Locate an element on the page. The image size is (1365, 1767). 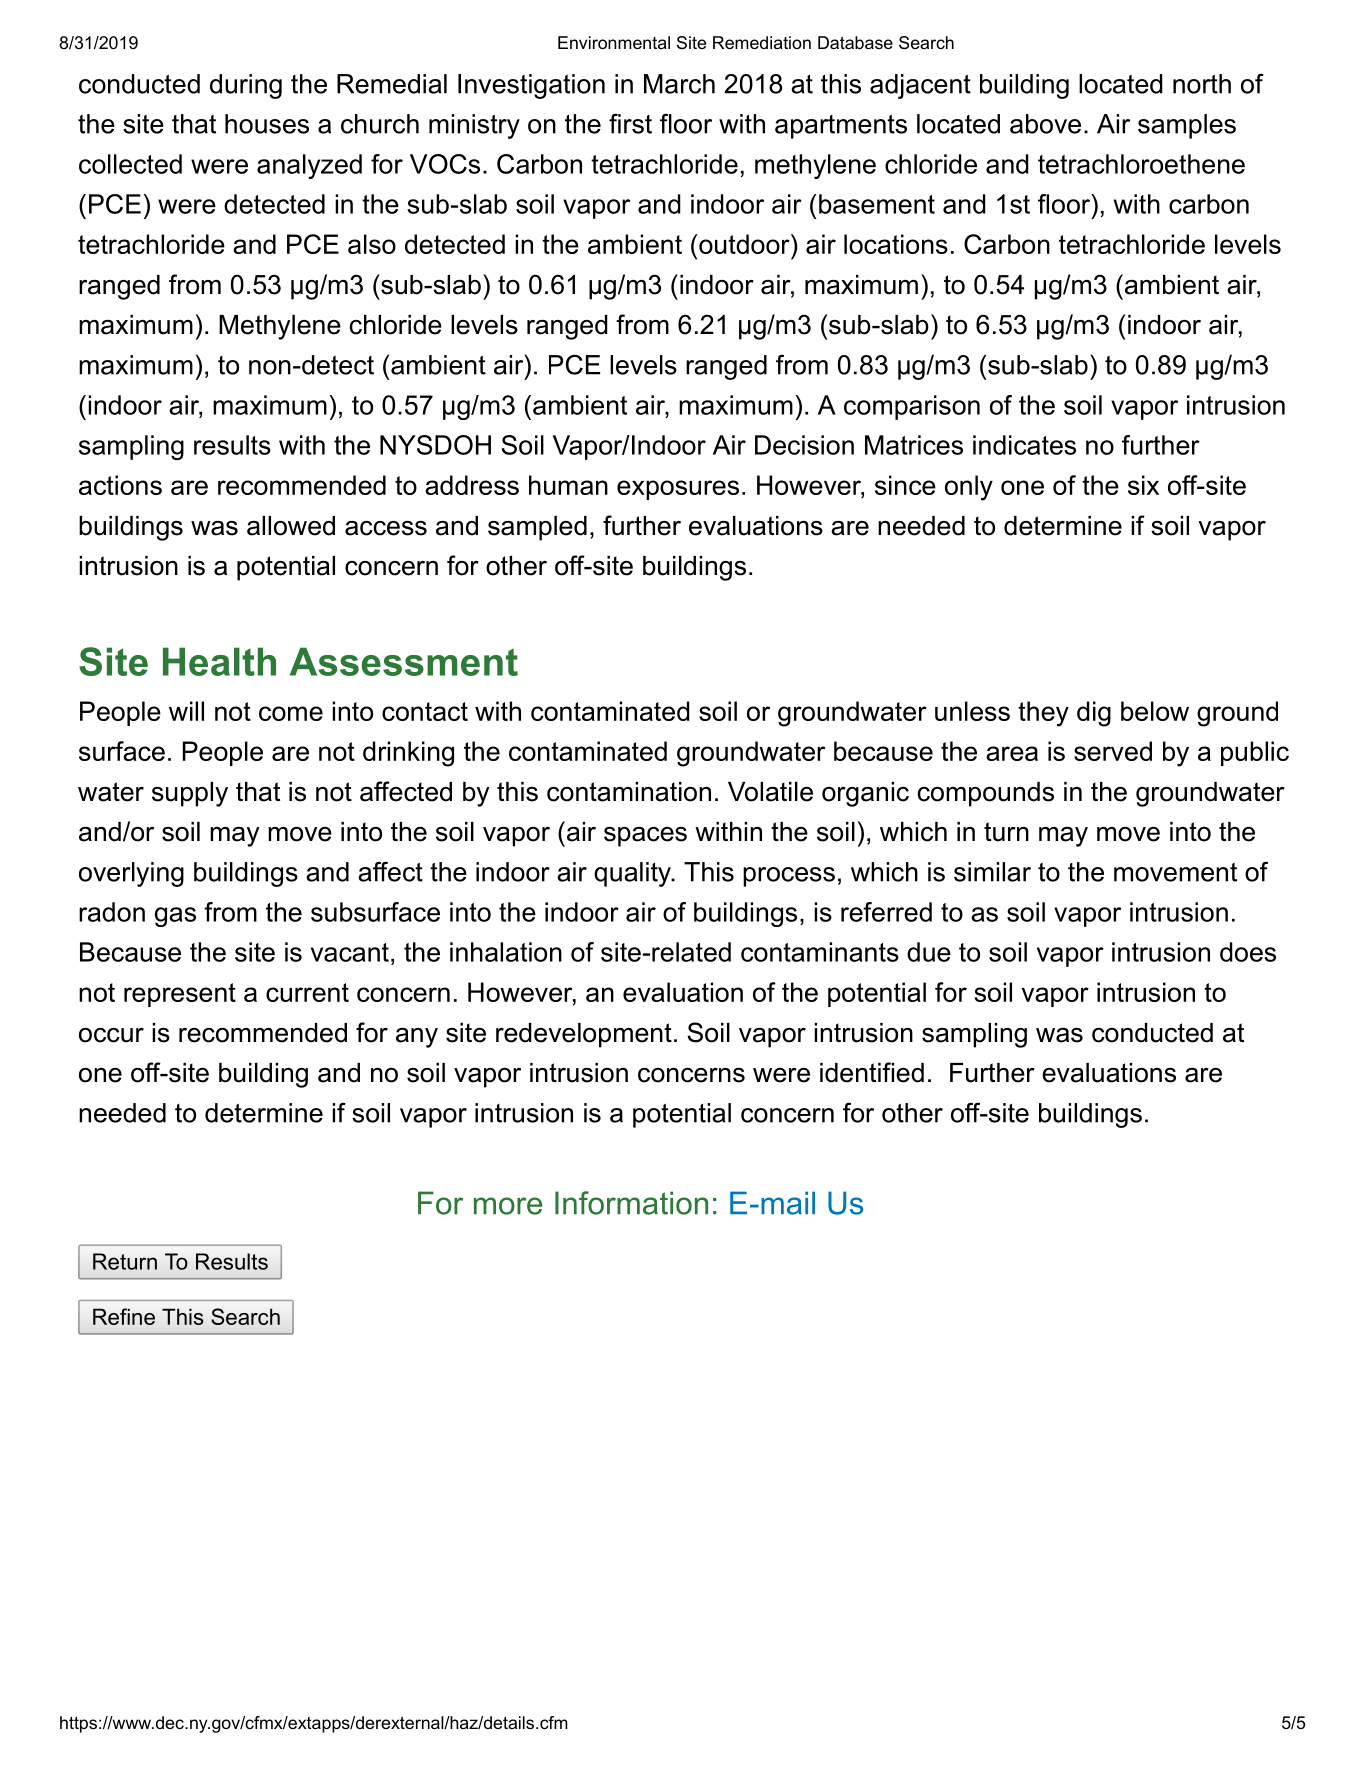
during is located at coordinates (246, 86).
